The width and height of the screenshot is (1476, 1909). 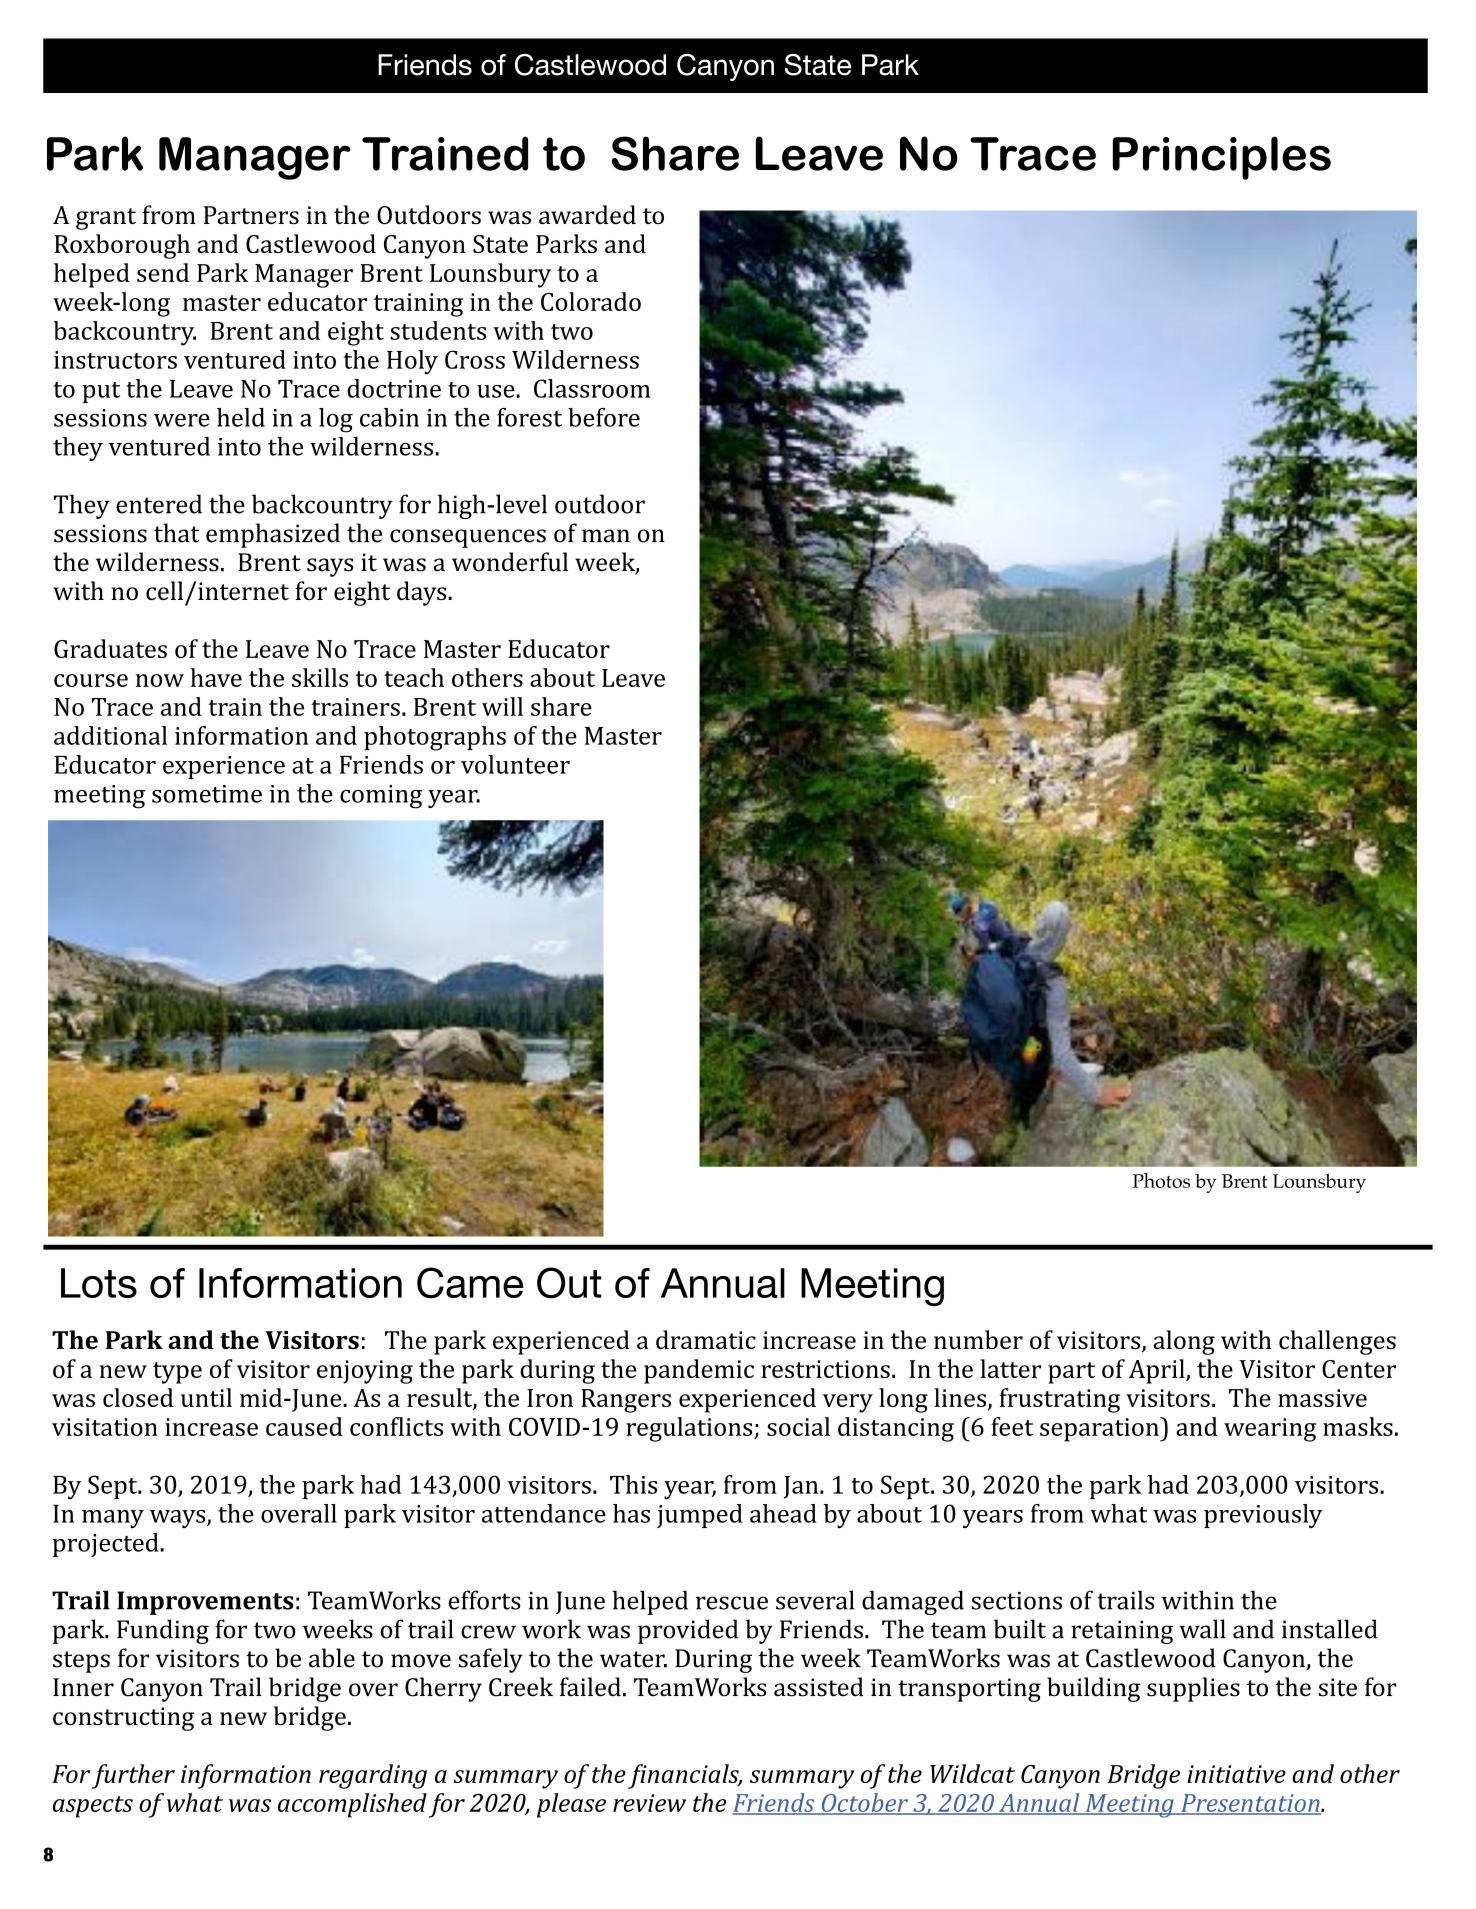 What do you see at coordinates (1222, 158) in the screenshot?
I see `Principles` at bounding box center [1222, 158].
